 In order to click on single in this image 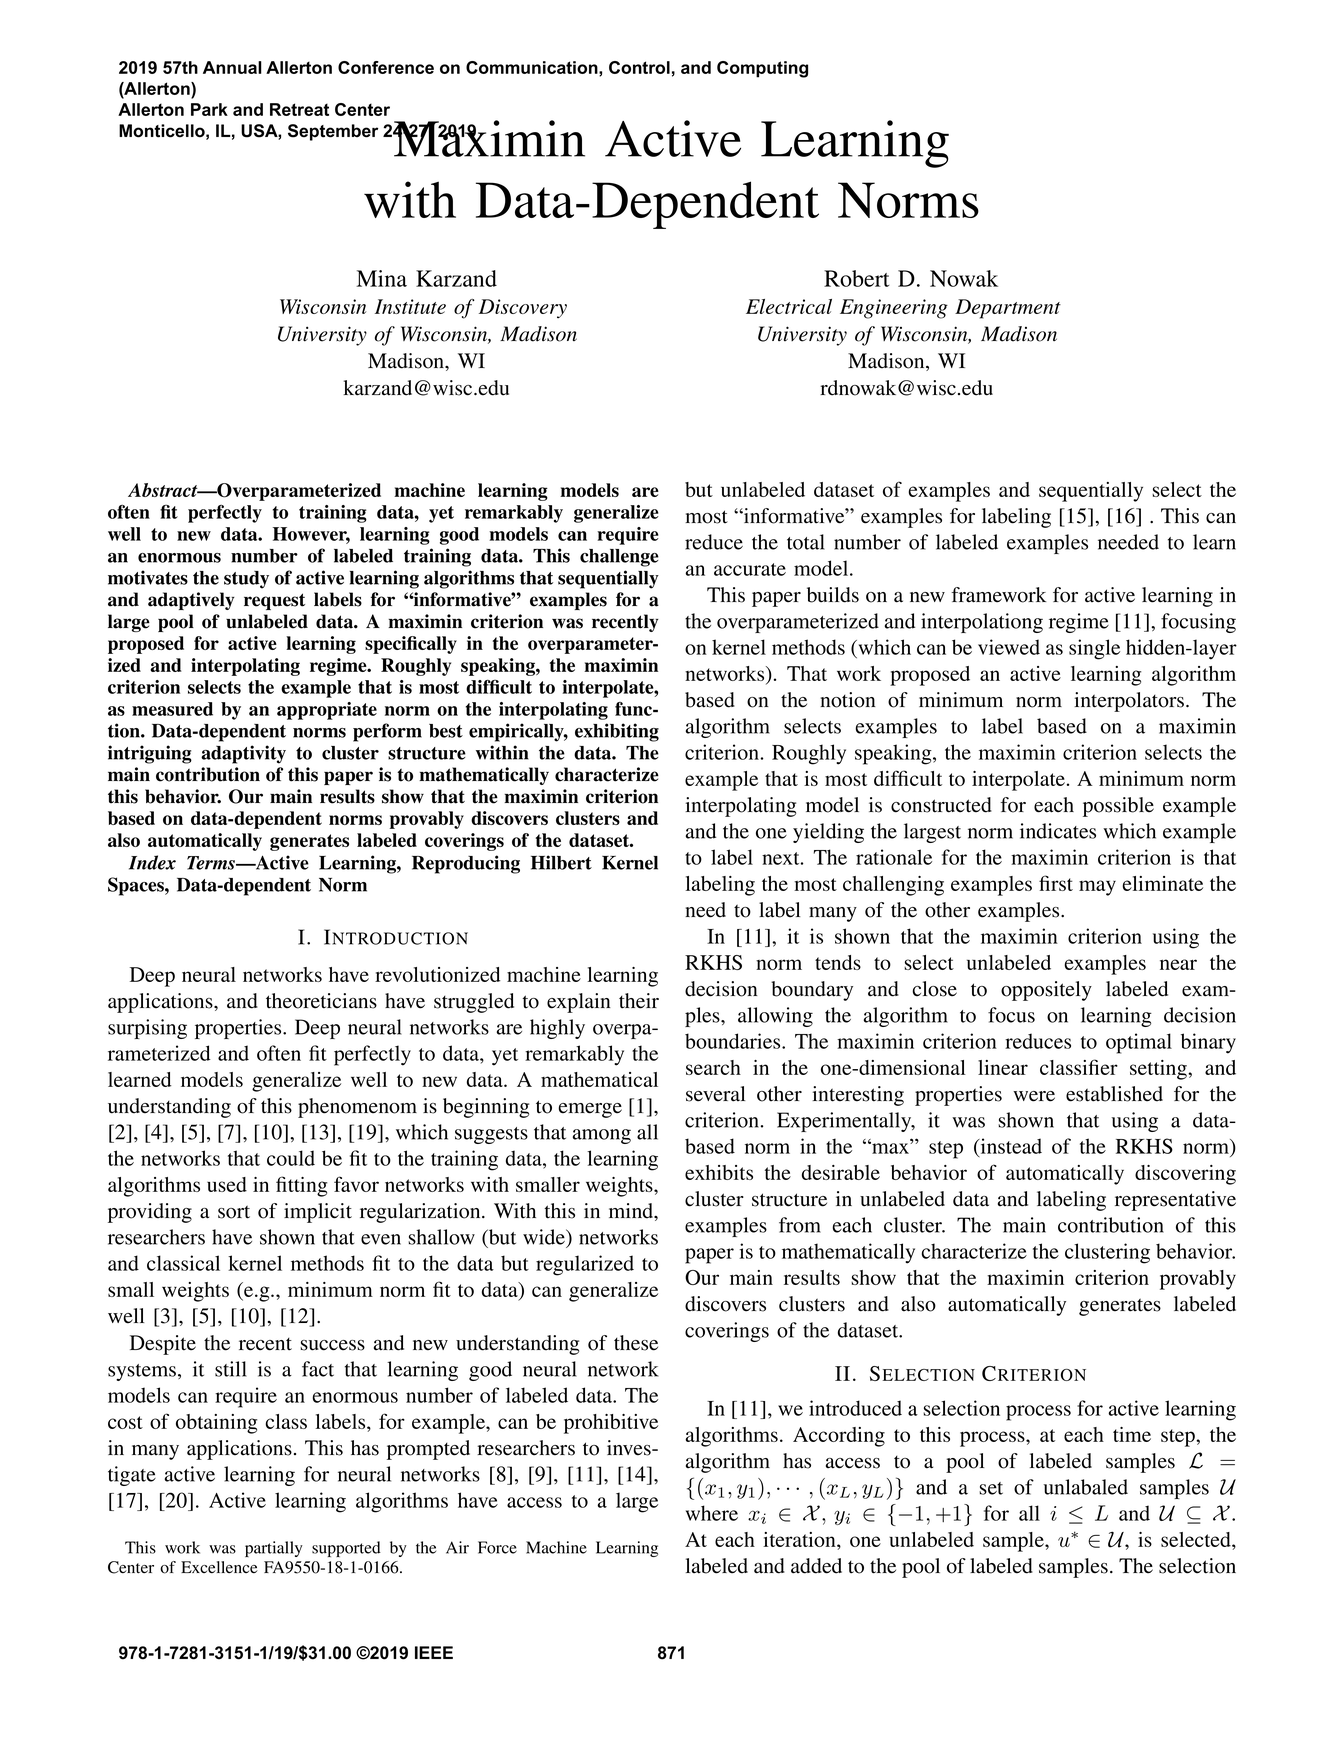, I will do `click(1094, 649)`.
